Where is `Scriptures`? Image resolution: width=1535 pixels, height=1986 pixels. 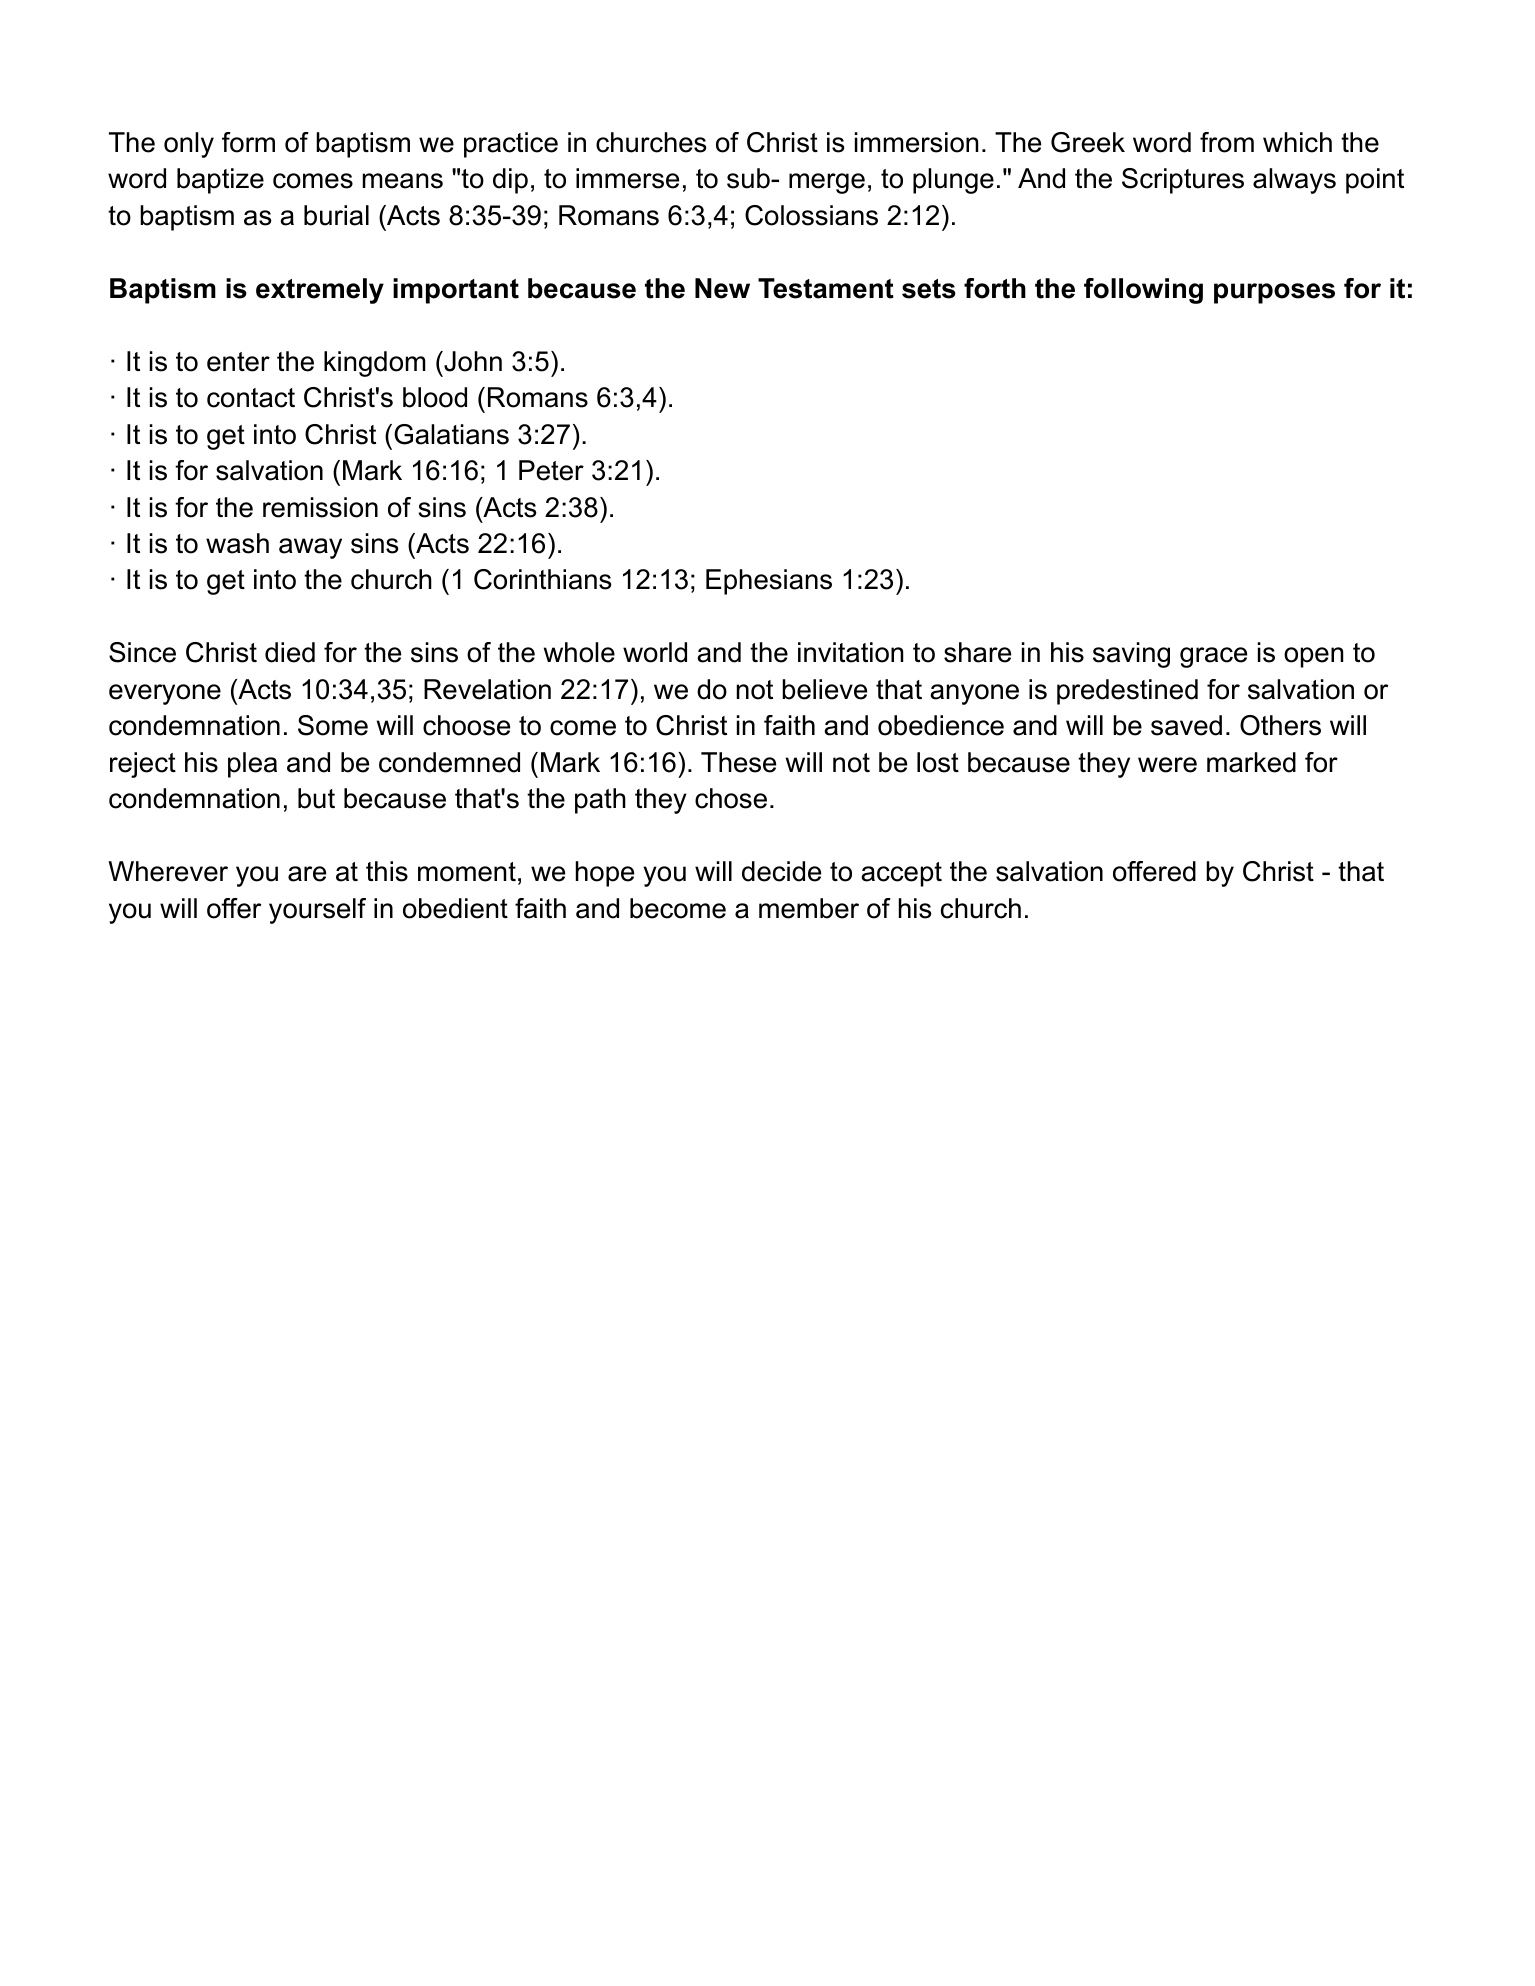 Scriptures is located at coordinates (1183, 181).
